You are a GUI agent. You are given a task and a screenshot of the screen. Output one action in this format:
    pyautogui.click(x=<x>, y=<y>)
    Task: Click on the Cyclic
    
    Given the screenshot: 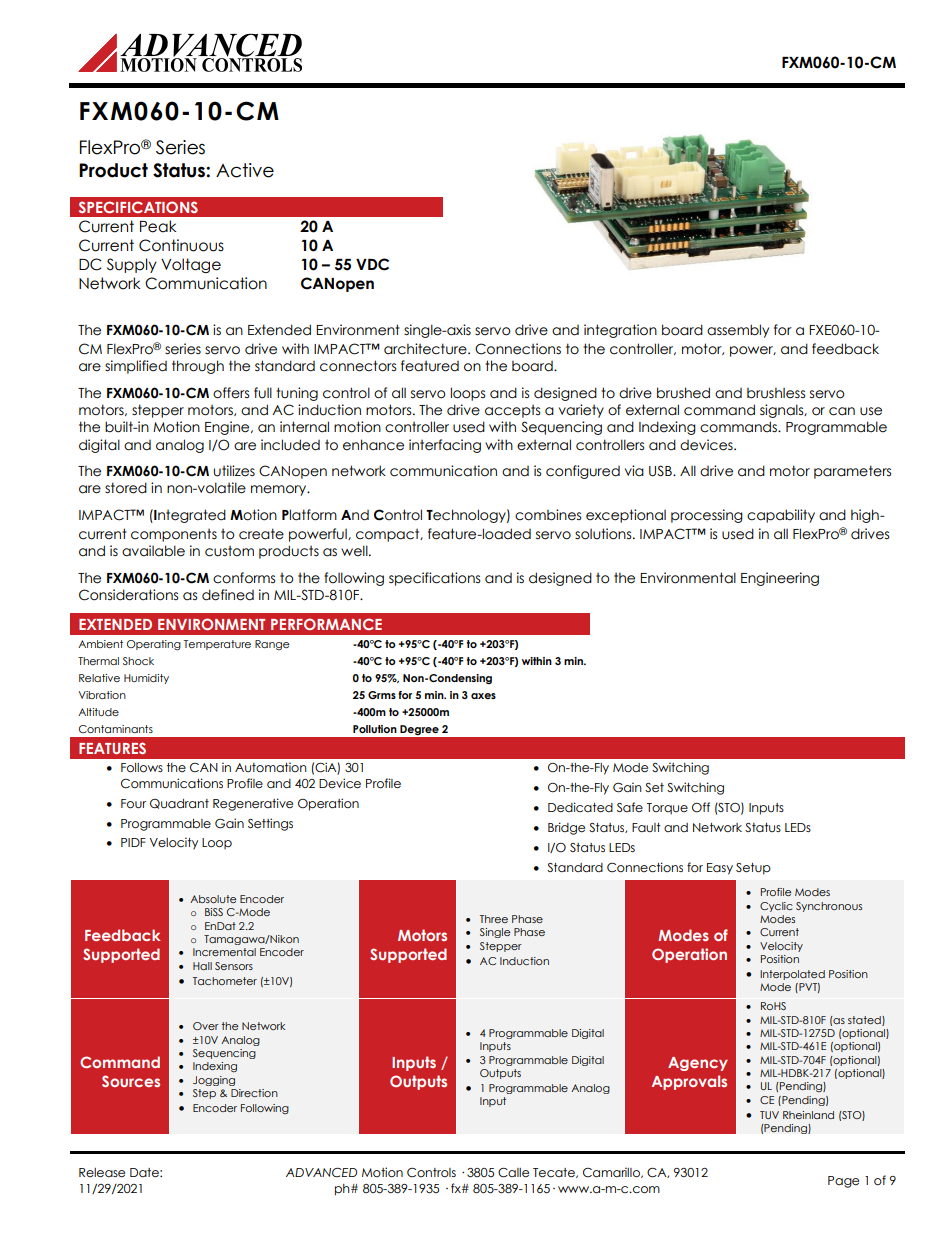 What is the action you would take?
    pyautogui.click(x=776, y=907)
